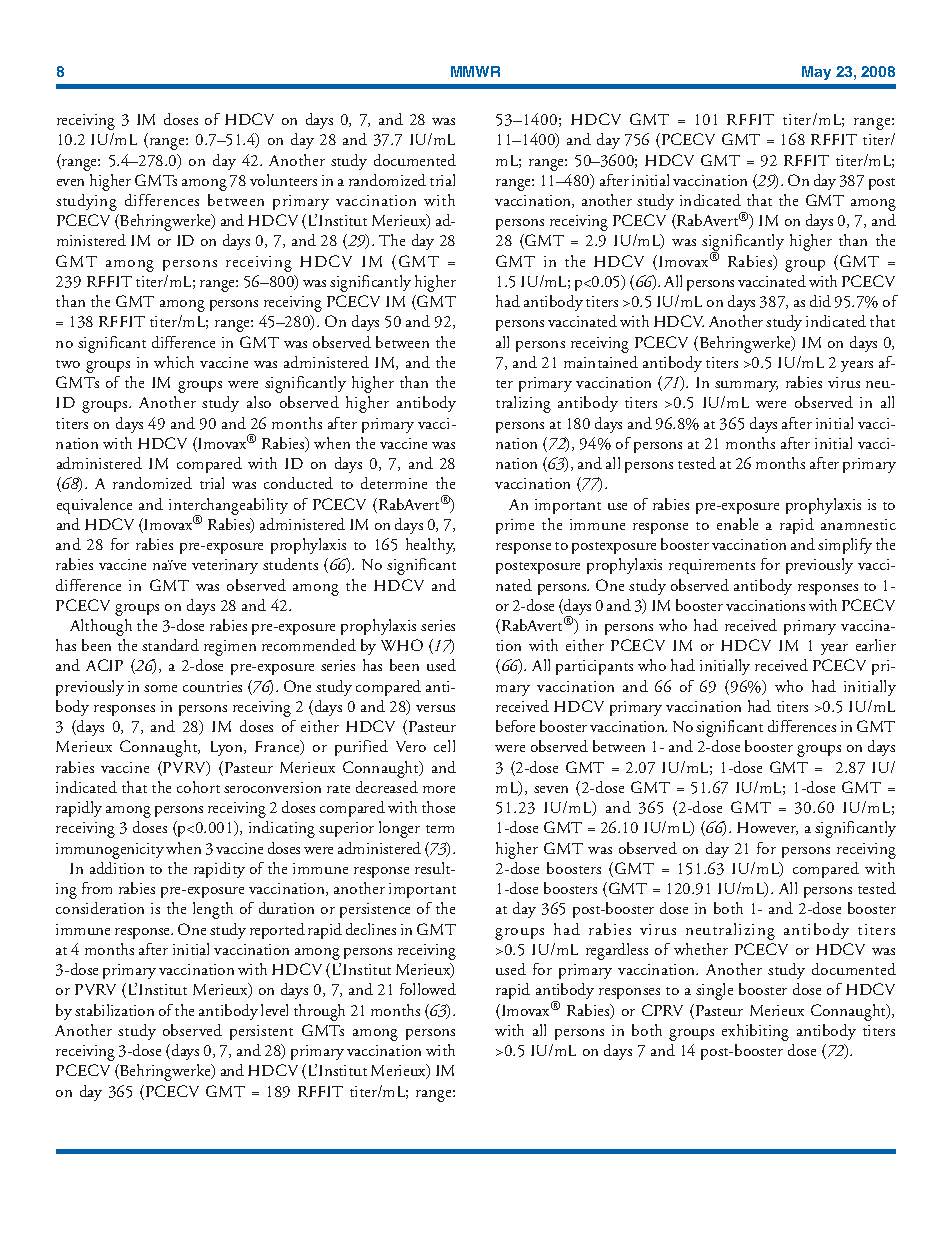  What do you see at coordinates (198, 787) in the screenshot?
I see `cohort` at bounding box center [198, 787].
